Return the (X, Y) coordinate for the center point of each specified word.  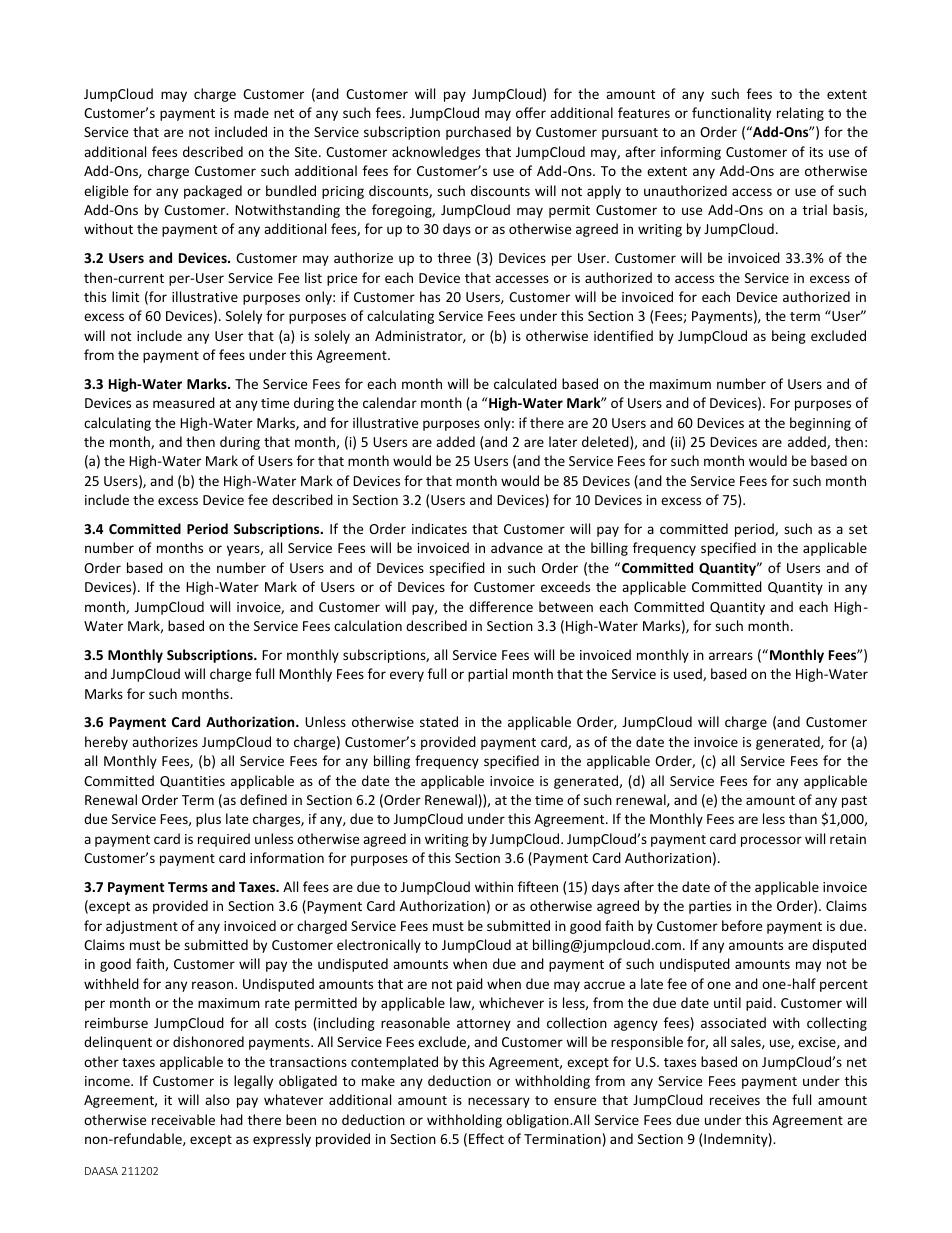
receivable (183, 1119)
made (251, 112)
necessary (499, 1102)
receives (735, 1100)
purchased (478, 133)
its (816, 152)
